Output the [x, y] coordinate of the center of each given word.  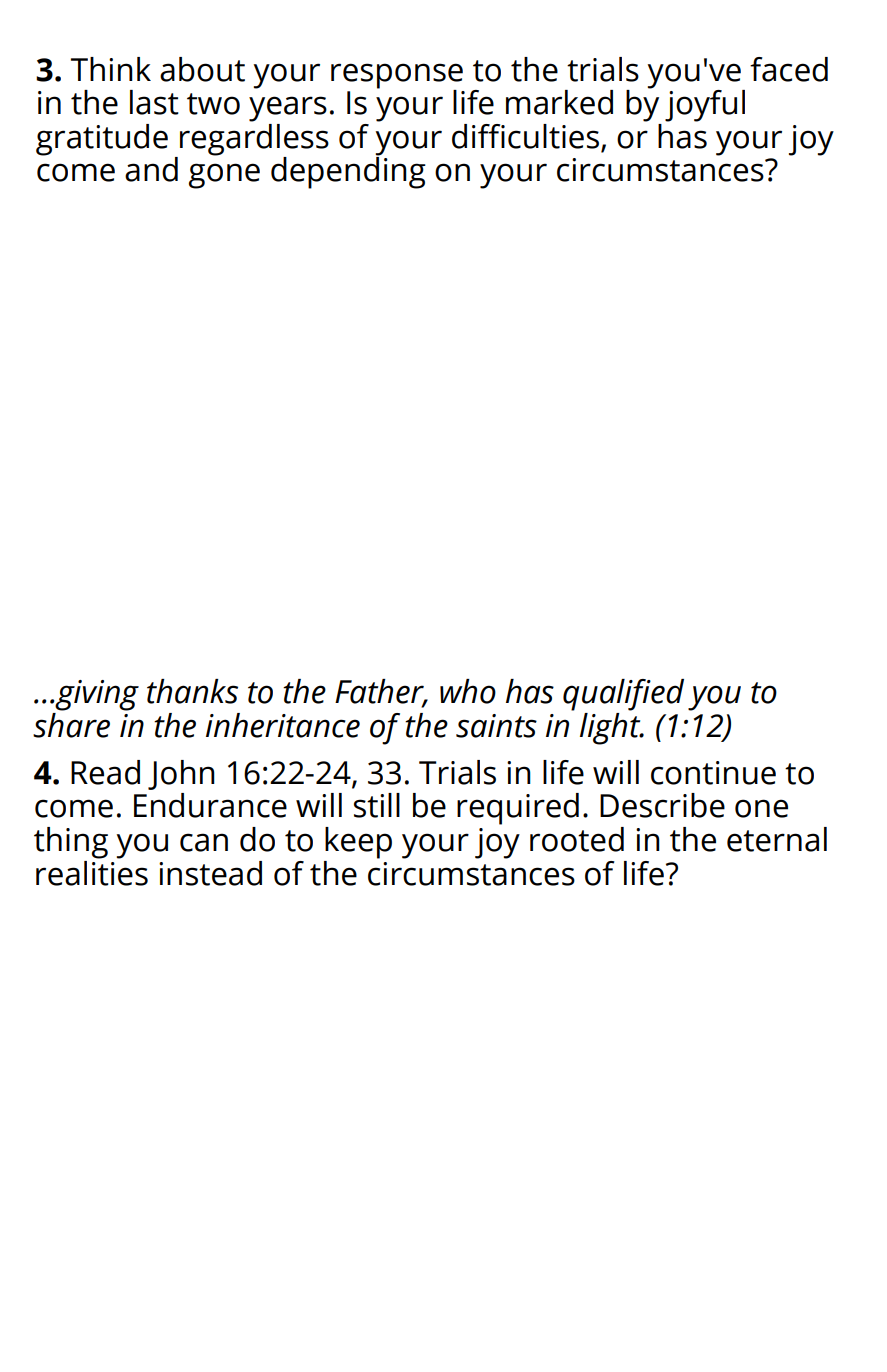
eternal [777, 839]
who [468, 691]
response [397, 77]
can [204, 842]
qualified [623, 695]
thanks [192, 691]
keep [358, 843]
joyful [705, 106]
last [154, 102]
